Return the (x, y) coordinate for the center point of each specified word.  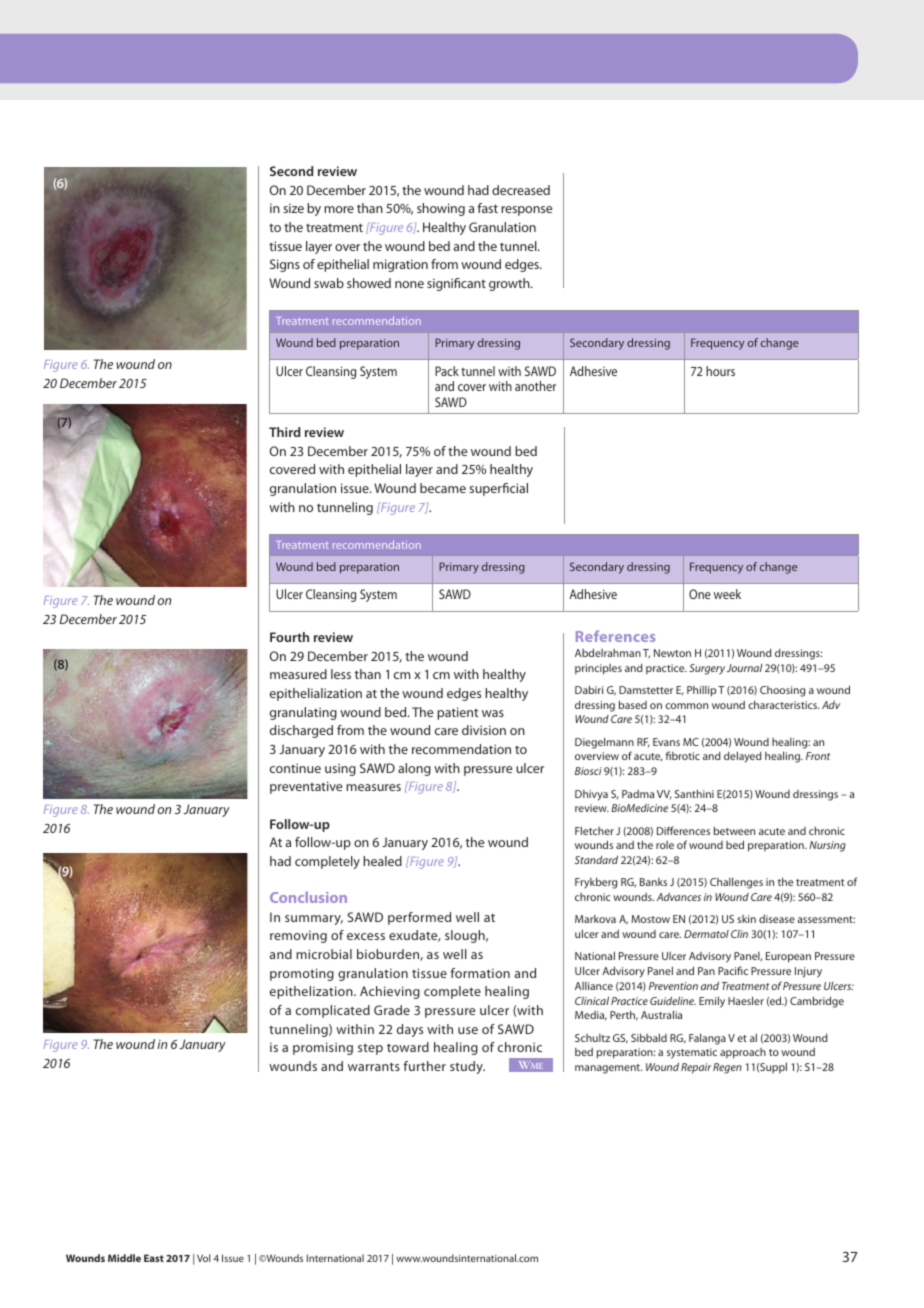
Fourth (289, 637)
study (467, 1067)
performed (419, 918)
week (727, 594)
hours (720, 371)
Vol (204, 1258)
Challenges (736, 883)
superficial (498, 489)
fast (487, 208)
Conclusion (308, 897)
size (293, 208)
